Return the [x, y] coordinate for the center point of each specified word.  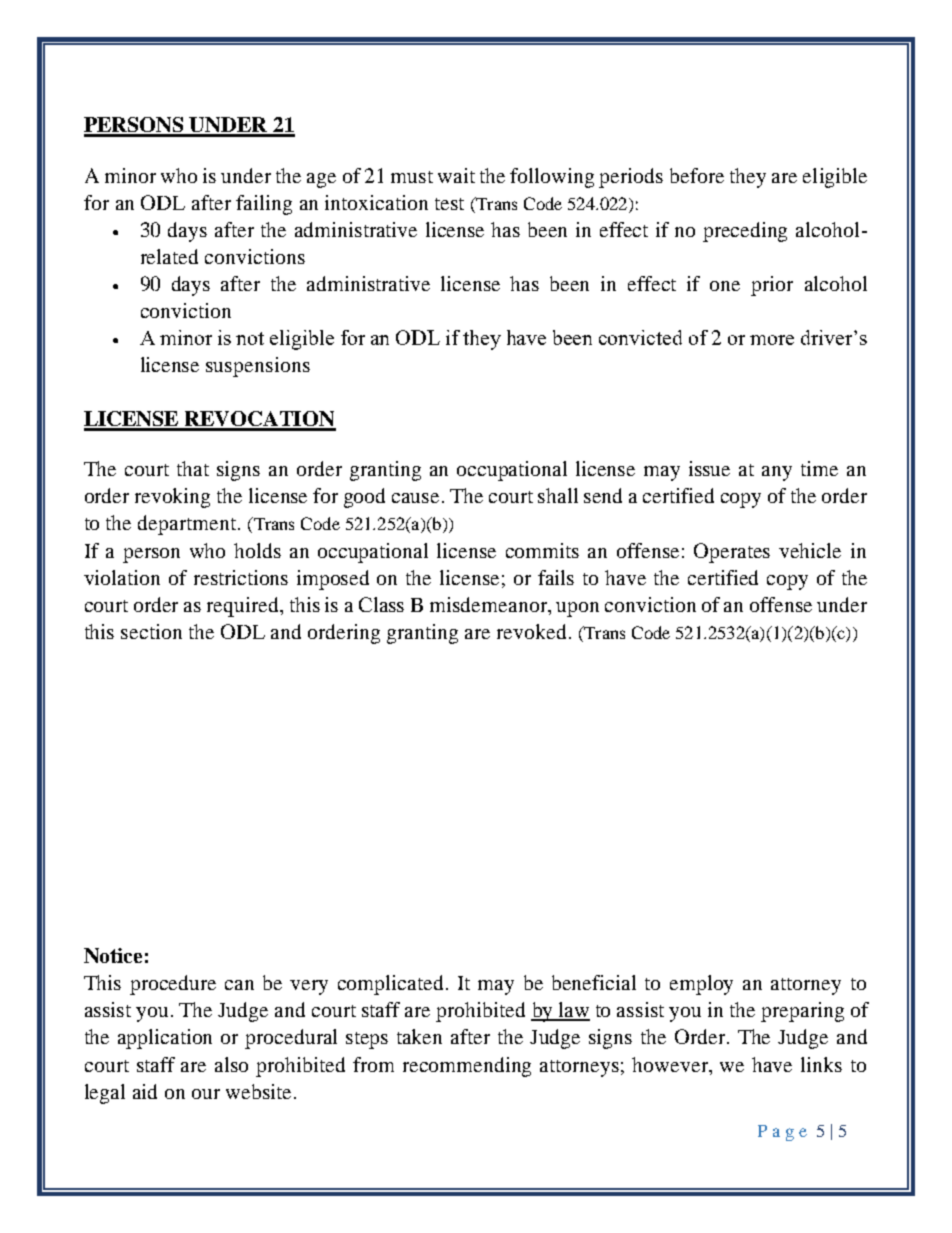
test [449, 204]
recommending [467, 1067]
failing [264, 205]
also [231, 1064]
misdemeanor [490, 604]
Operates [732, 553]
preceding [745, 232]
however [671, 1064]
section [151, 631]
